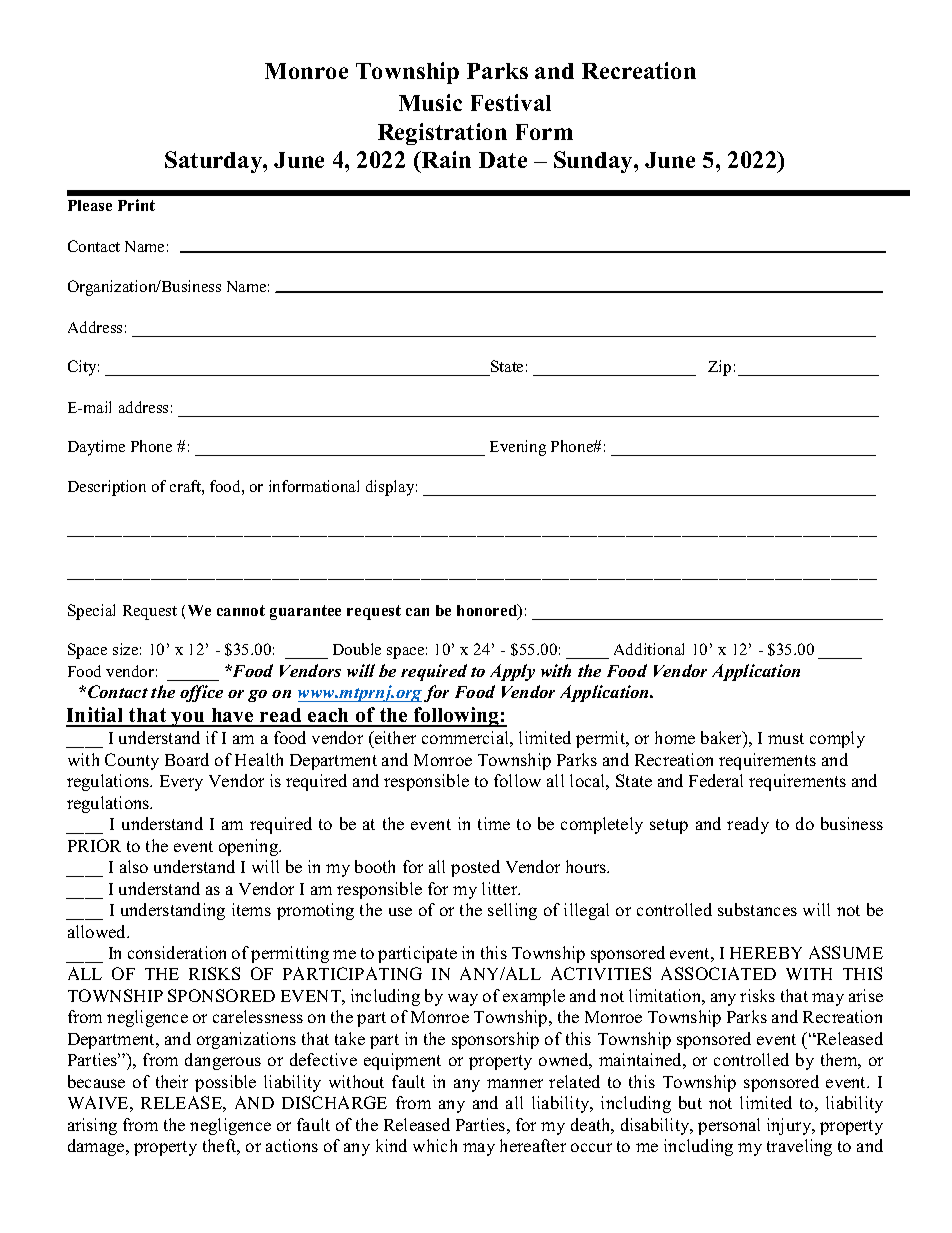 Image resolution: width=952 pixels, height=1233 pixels. Describe the element at coordinates (518, 448) in the screenshot. I see `Evening` at that location.
